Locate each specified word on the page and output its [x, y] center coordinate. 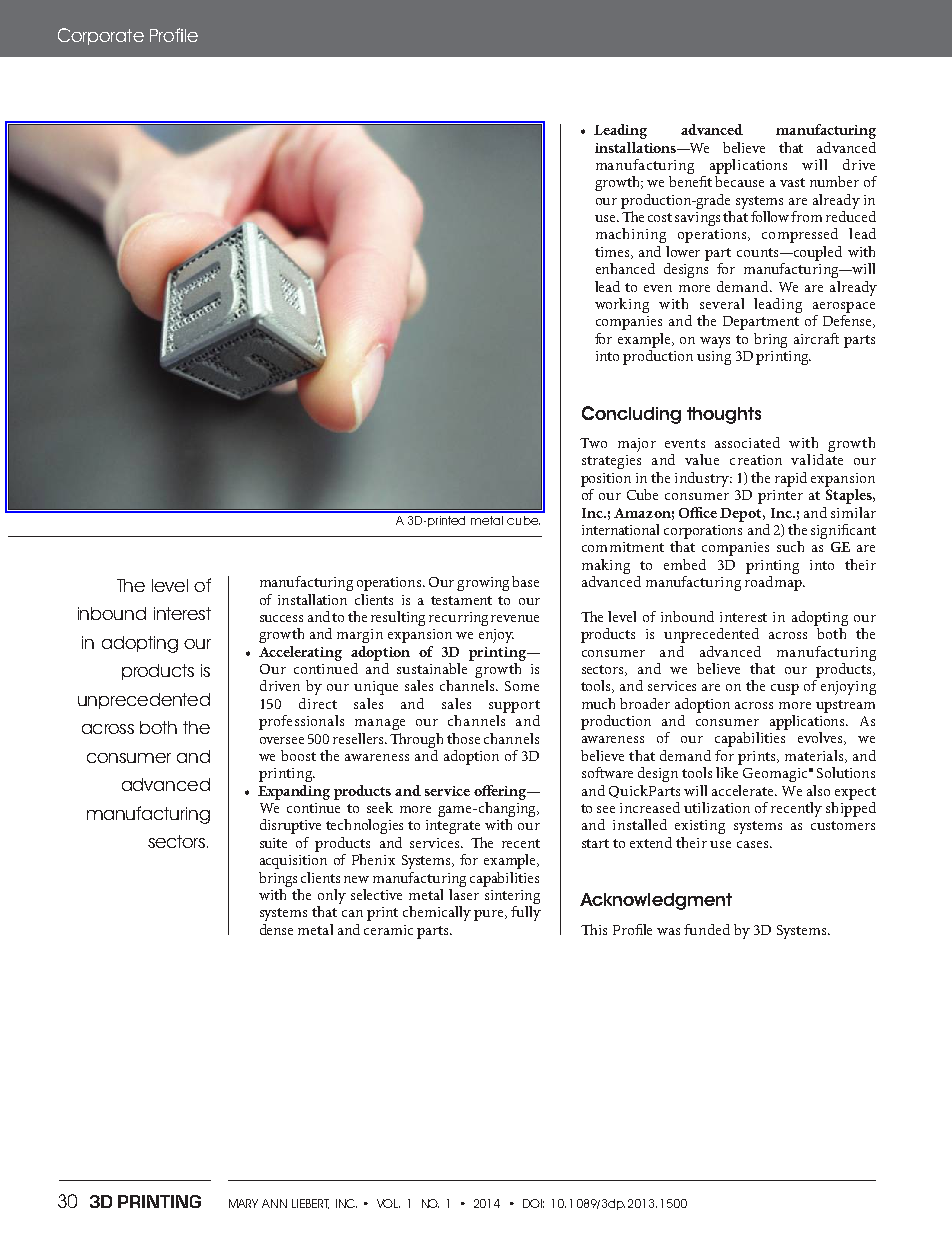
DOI [533, 1203]
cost [660, 217]
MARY [243, 1203]
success [281, 618]
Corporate [101, 36]
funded [707, 929]
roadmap [775, 582]
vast [792, 182]
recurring [458, 619]
